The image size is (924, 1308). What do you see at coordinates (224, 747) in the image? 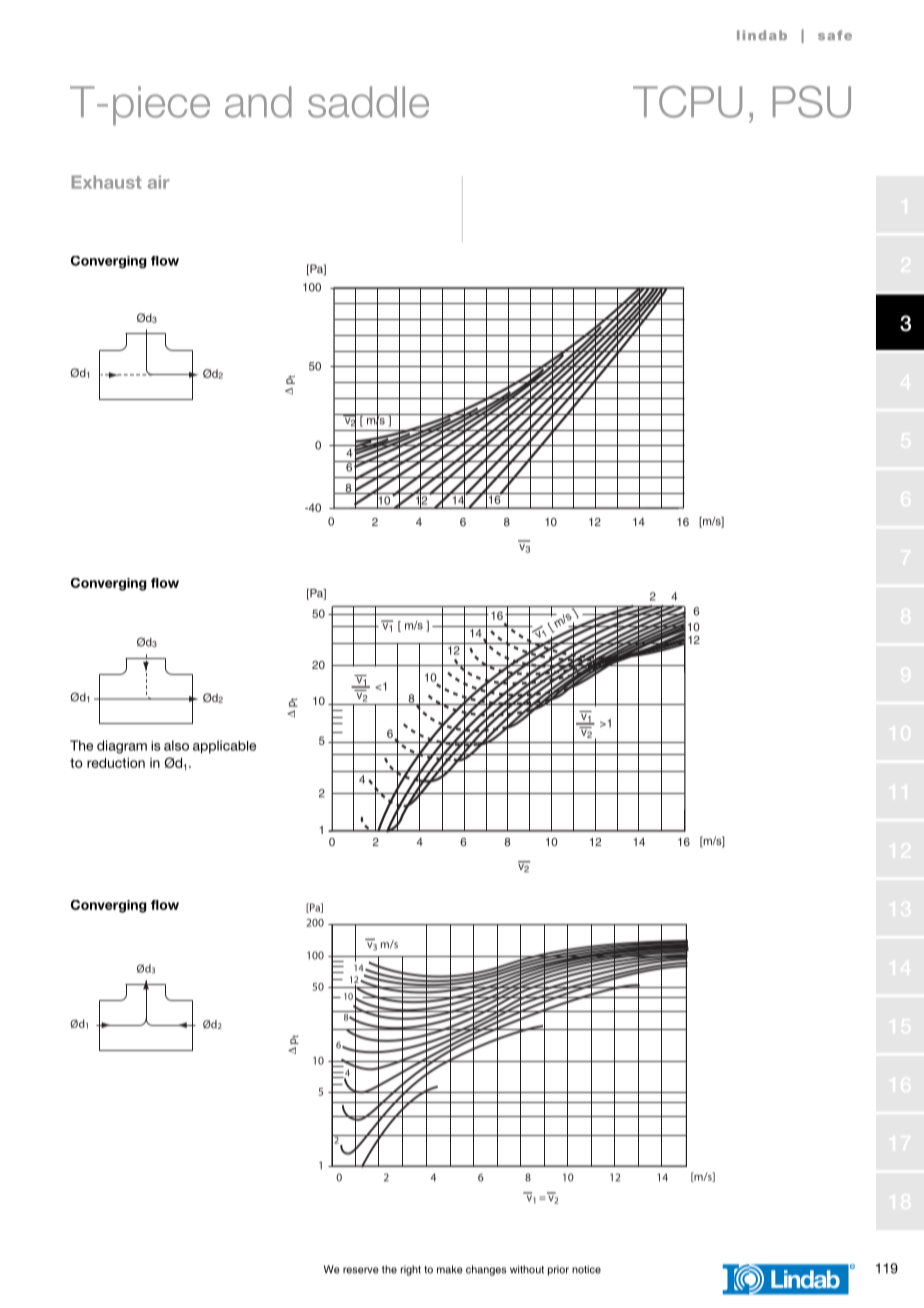
I see `applicable` at bounding box center [224, 747].
